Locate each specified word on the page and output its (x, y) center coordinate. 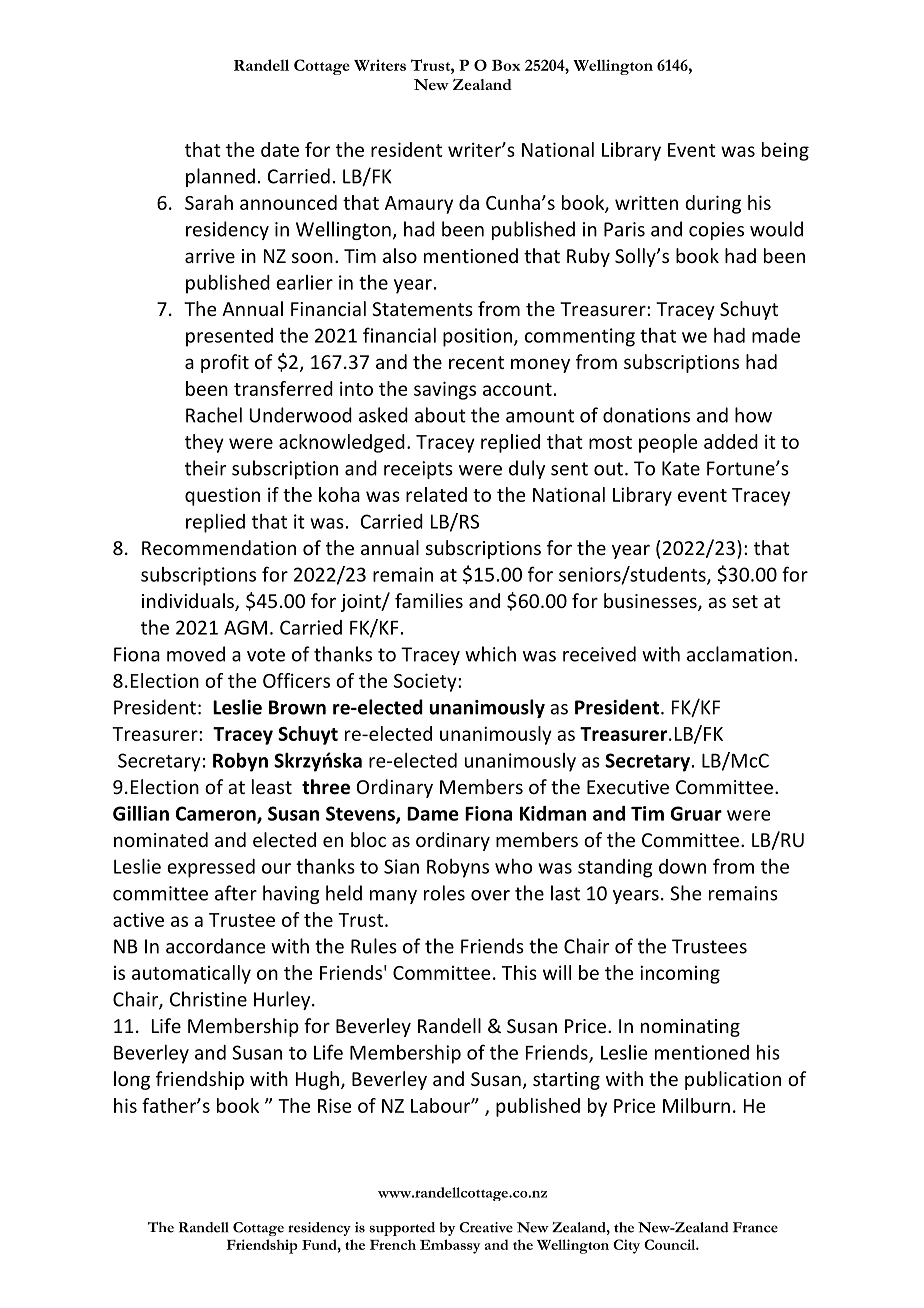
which (490, 654)
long (132, 1080)
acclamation (739, 654)
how (753, 415)
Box (506, 65)
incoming (680, 974)
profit (225, 363)
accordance (216, 946)
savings (445, 390)
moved (196, 654)
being (785, 151)
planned (220, 177)
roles (444, 893)
